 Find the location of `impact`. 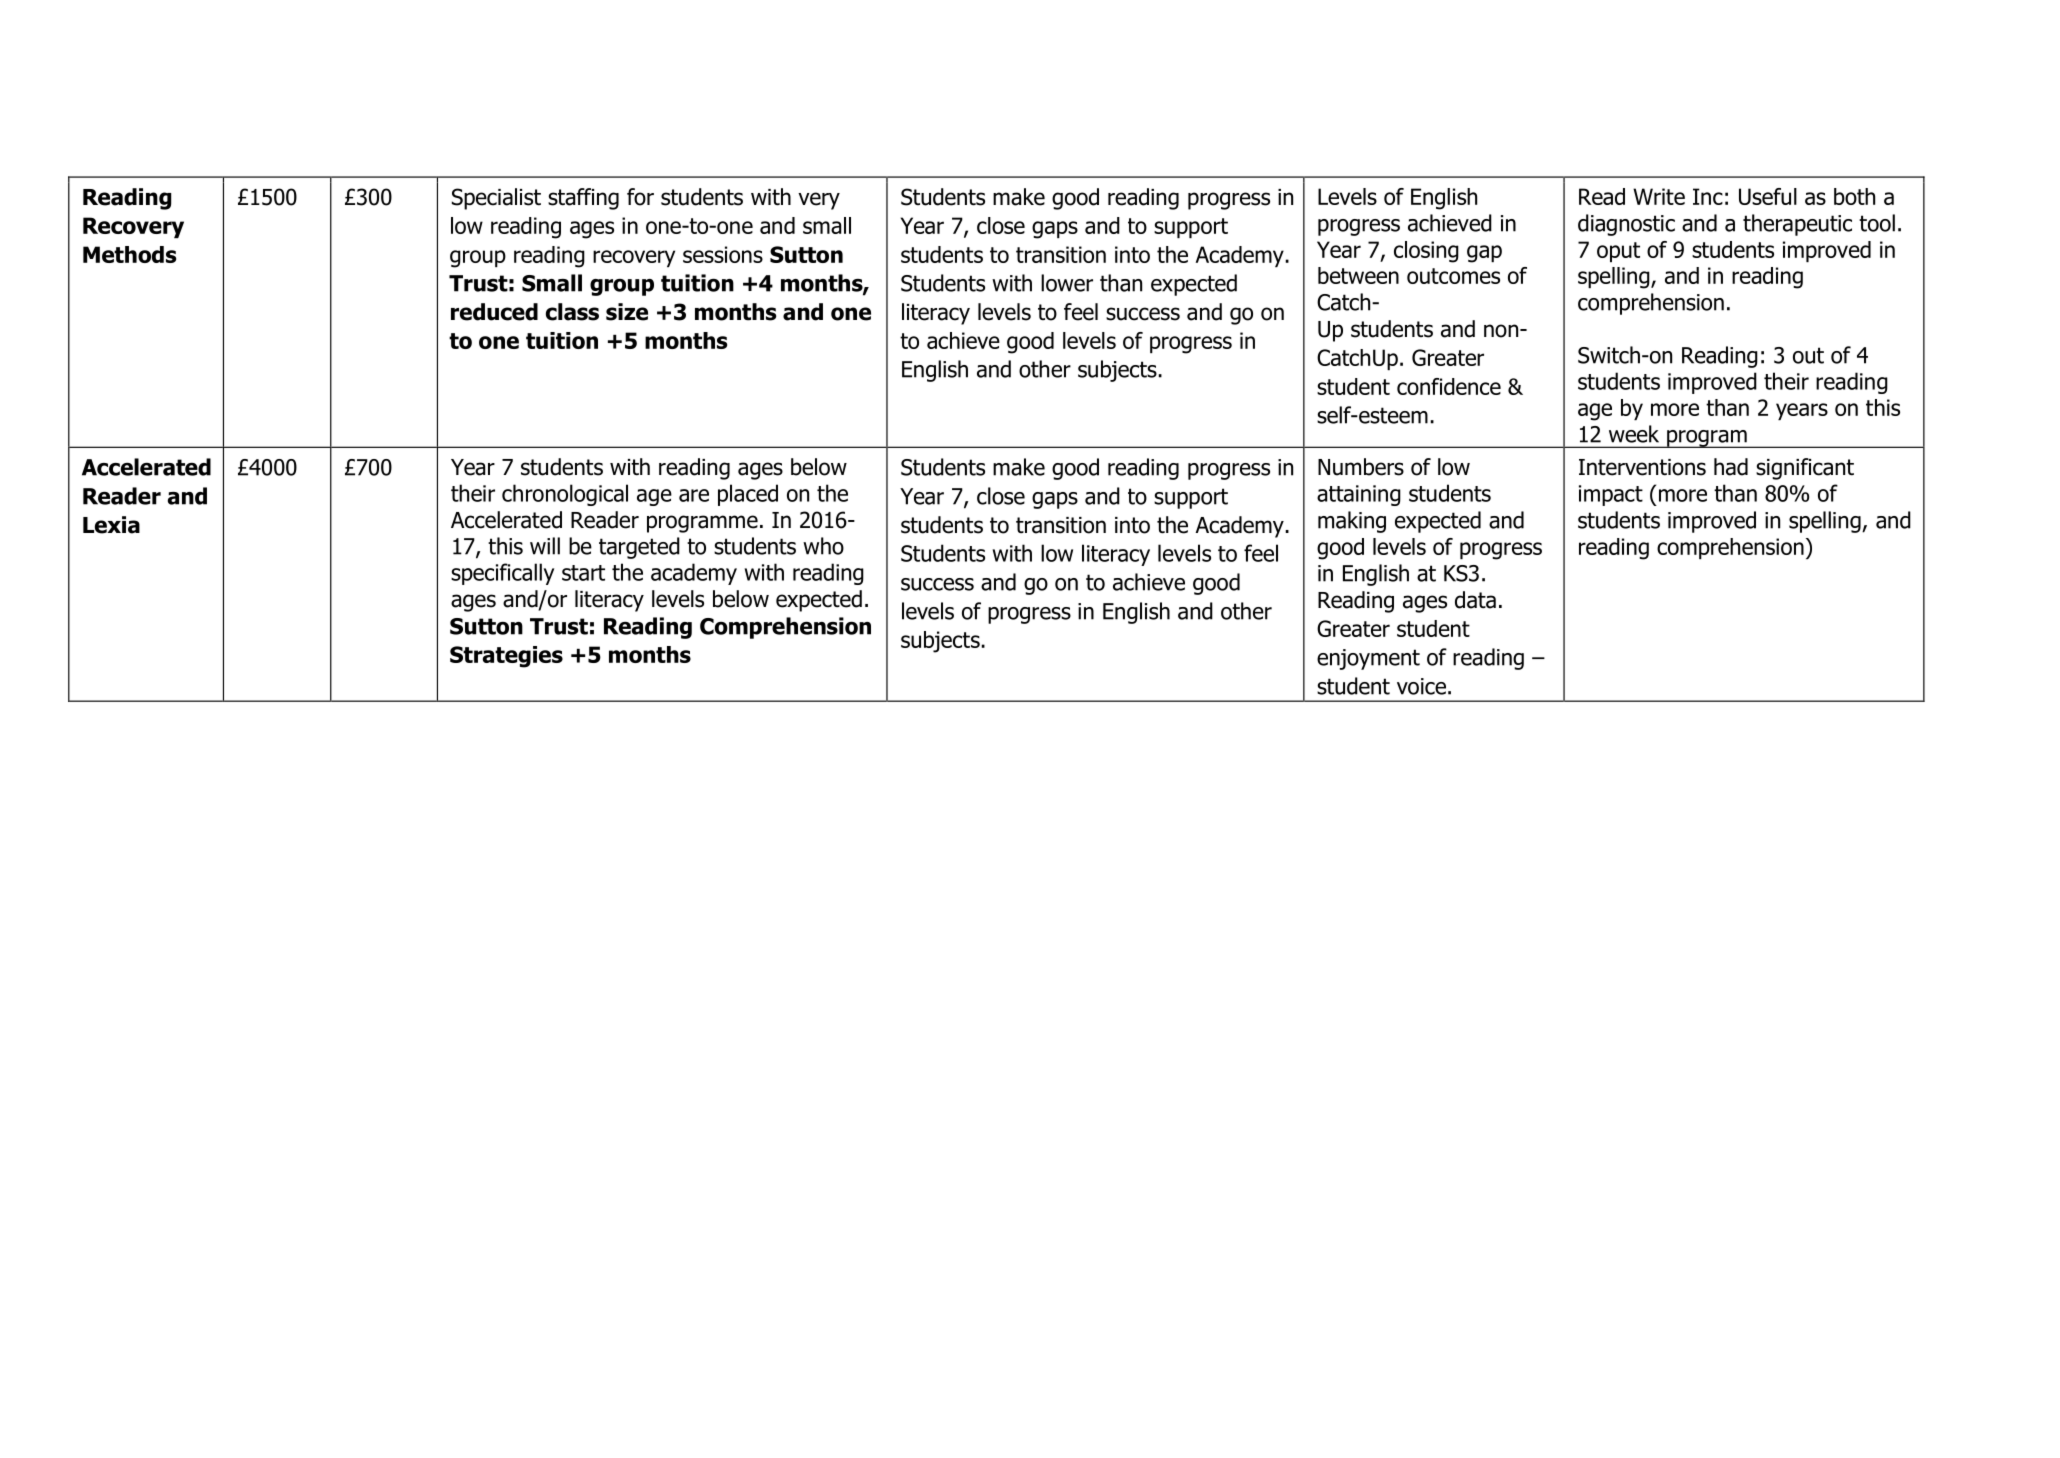

impact is located at coordinates (1611, 495).
